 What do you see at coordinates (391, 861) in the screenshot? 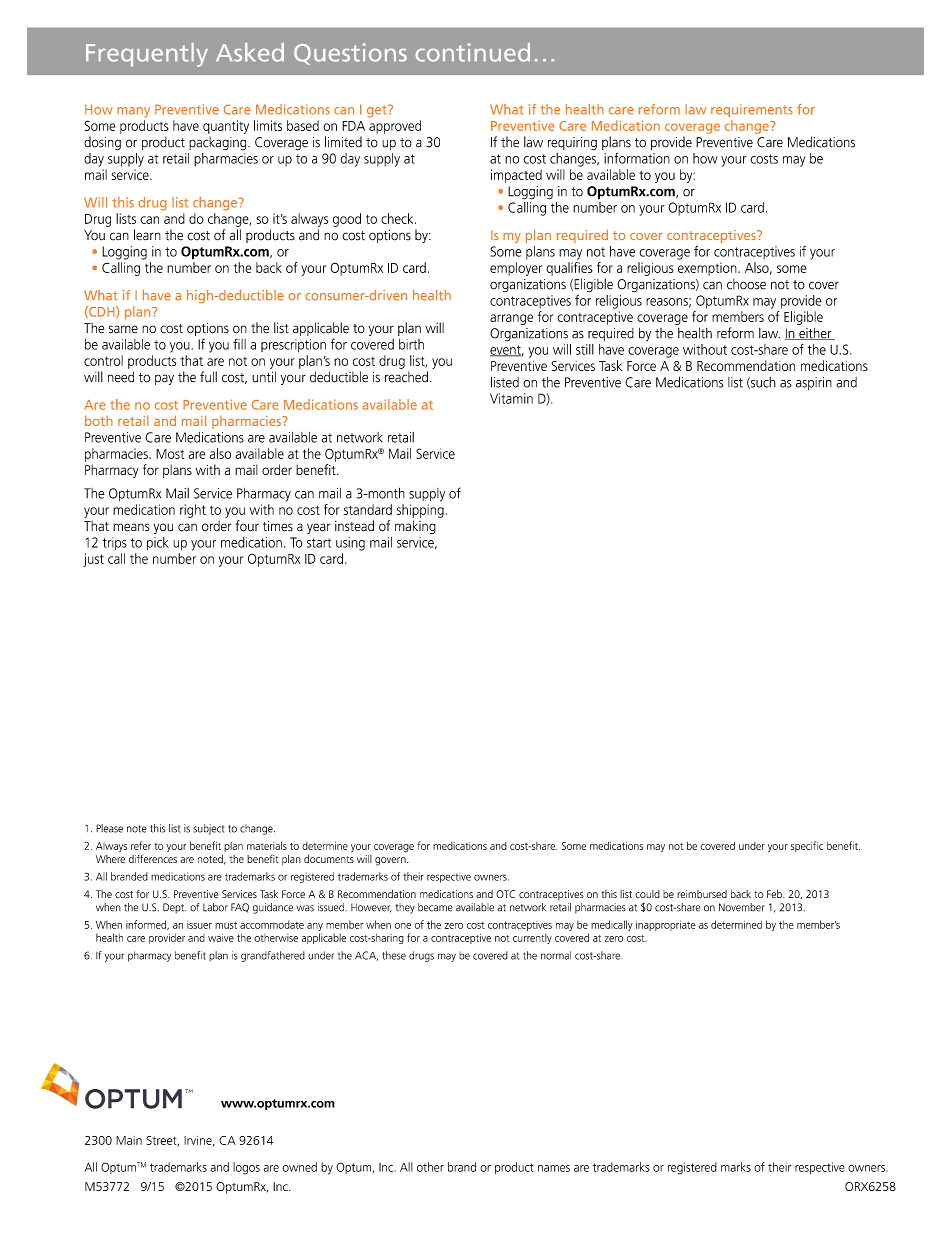
I see `govern` at bounding box center [391, 861].
